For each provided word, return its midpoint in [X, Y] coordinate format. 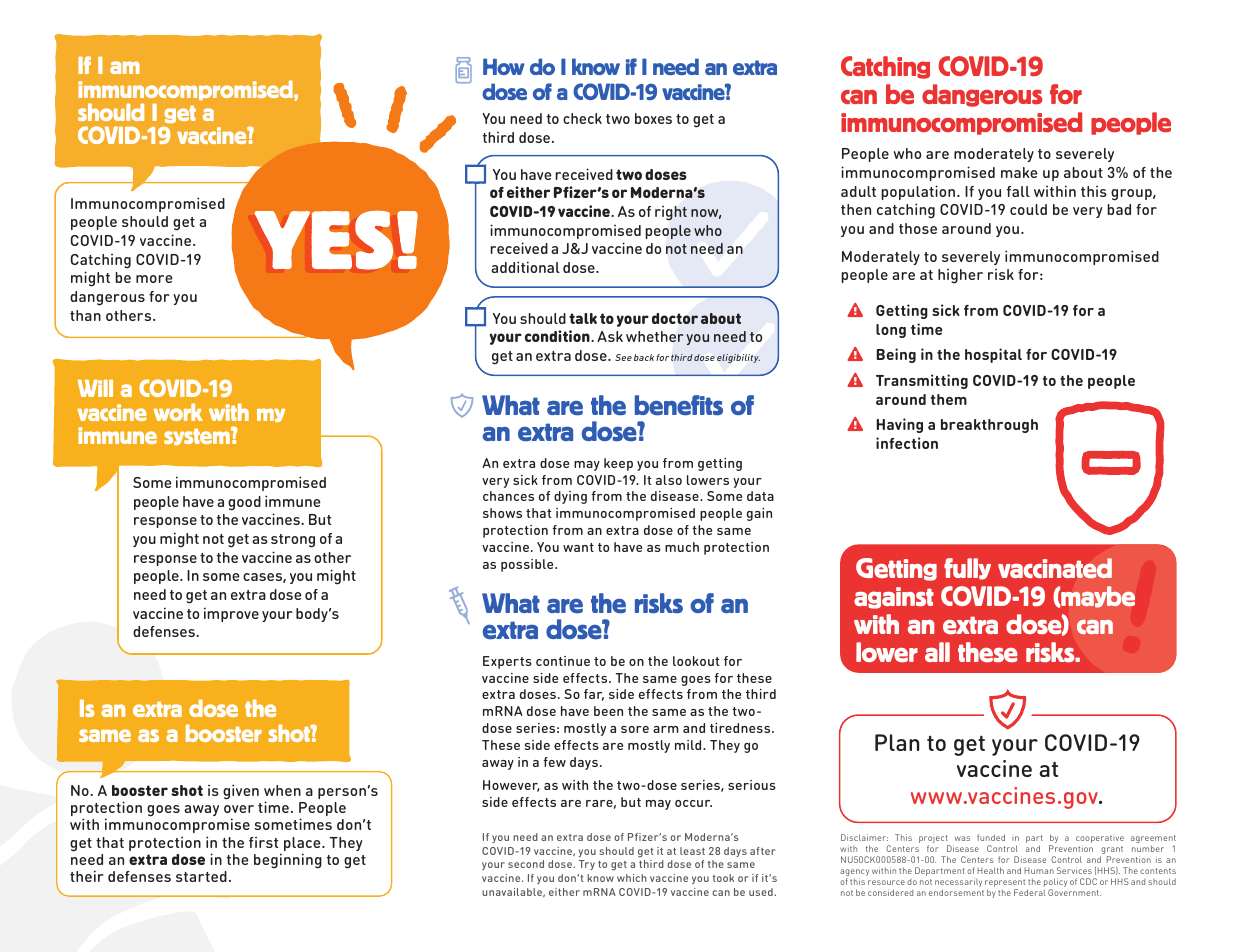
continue [563, 661]
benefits [678, 405]
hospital [993, 355]
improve [231, 614]
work [178, 412]
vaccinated [1055, 568]
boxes [653, 118]
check [582, 118]
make [1019, 172]
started [201, 876]
